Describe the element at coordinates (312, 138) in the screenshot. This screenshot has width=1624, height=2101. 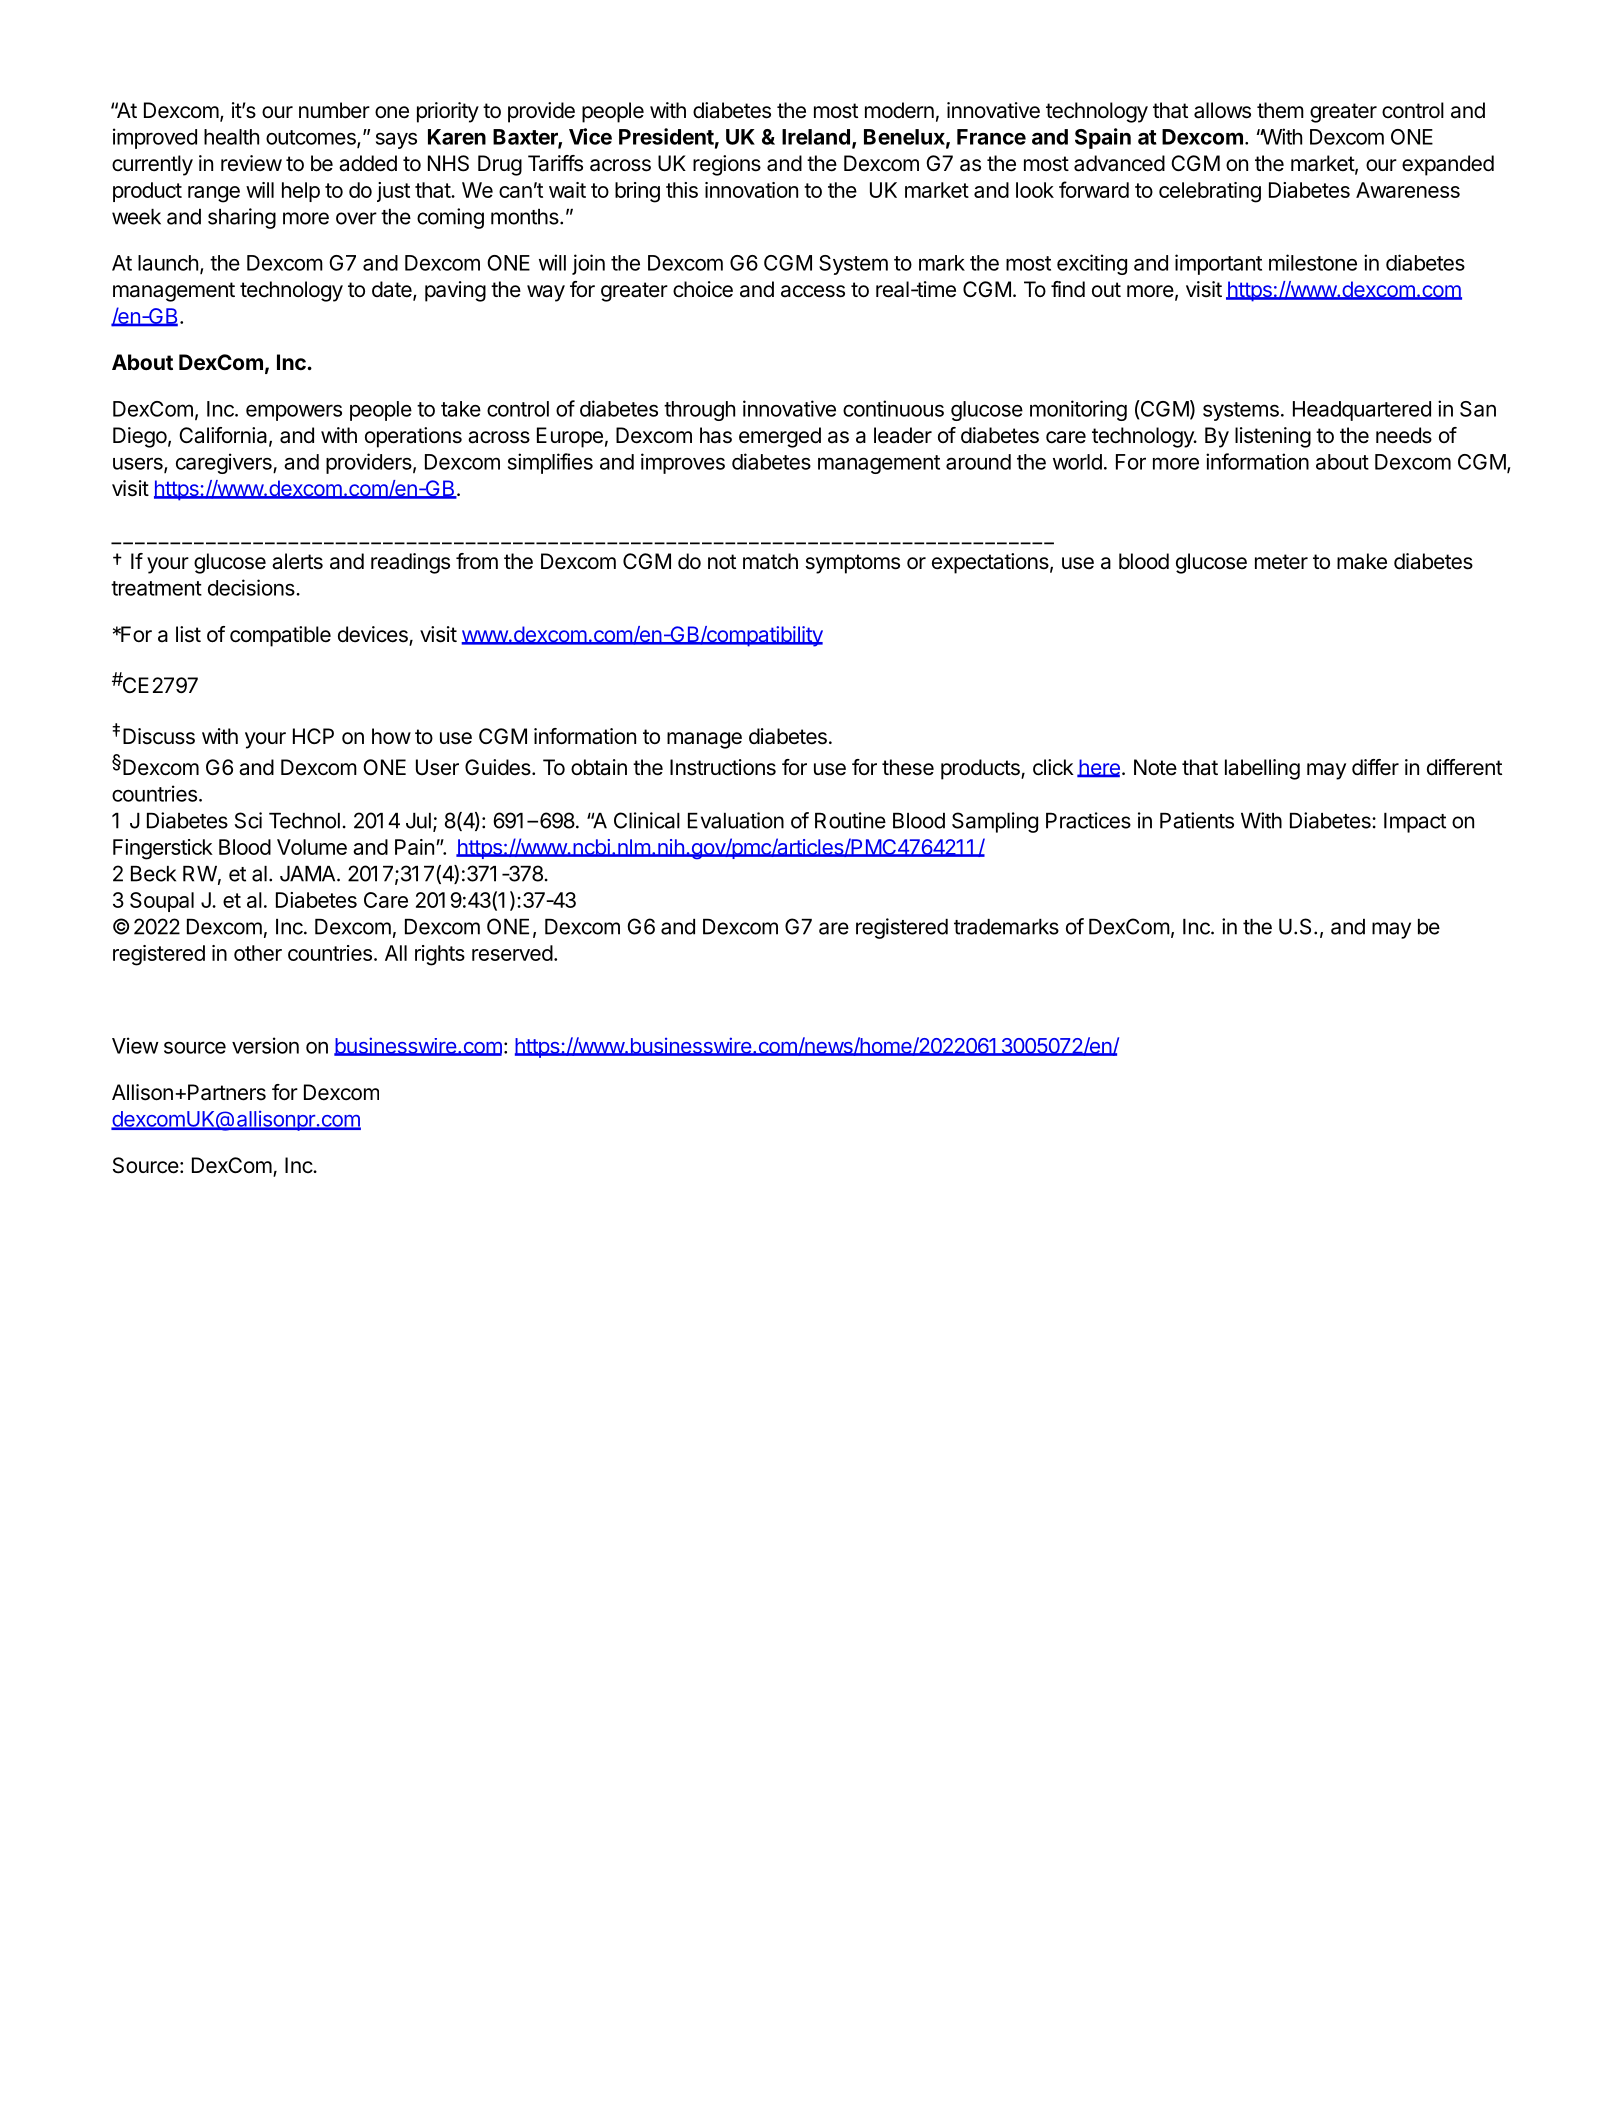
I see `outcomes` at that location.
